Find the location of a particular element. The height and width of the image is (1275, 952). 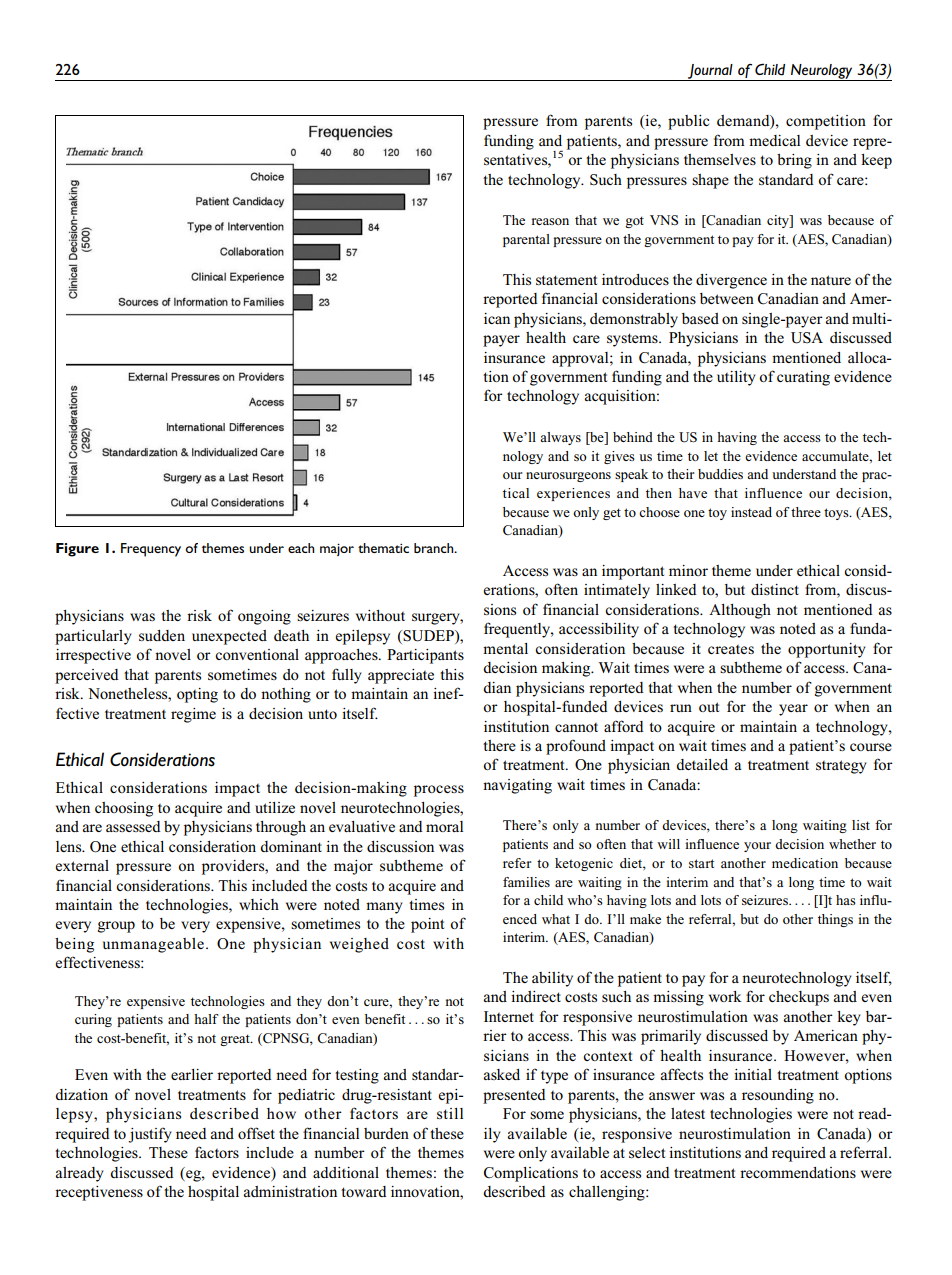

regime is located at coordinates (193, 715).
